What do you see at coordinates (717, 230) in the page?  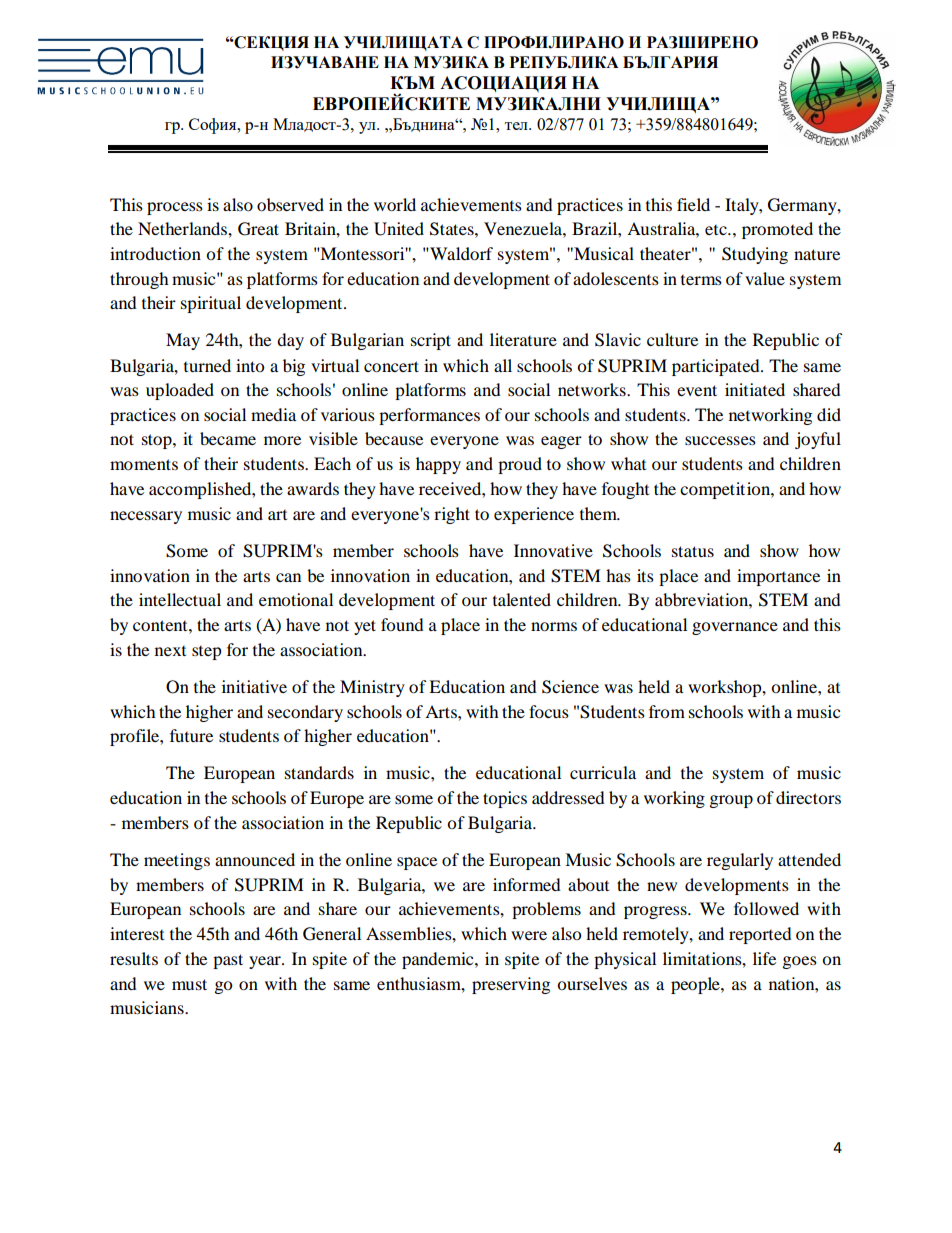 I see `etc` at bounding box center [717, 230].
